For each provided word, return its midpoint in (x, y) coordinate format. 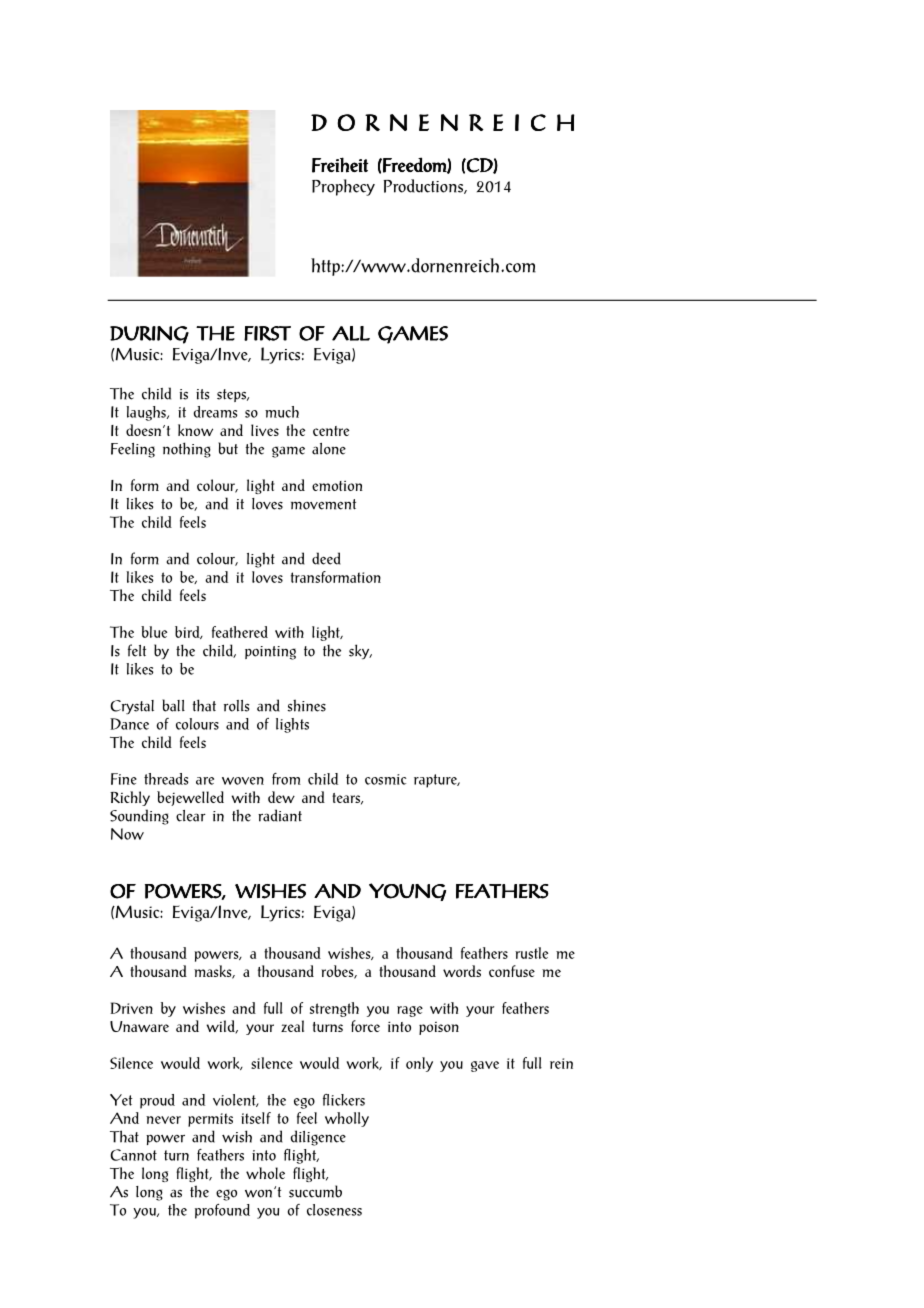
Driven (131, 1008)
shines (306, 705)
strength (334, 1009)
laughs (147, 413)
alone (329, 449)
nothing (187, 450)
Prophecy (343, 187)
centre (331, 431)
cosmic (385, 779)
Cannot (133, 1155)
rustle (531, 953)
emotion (337, 486)
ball (173, 705)
